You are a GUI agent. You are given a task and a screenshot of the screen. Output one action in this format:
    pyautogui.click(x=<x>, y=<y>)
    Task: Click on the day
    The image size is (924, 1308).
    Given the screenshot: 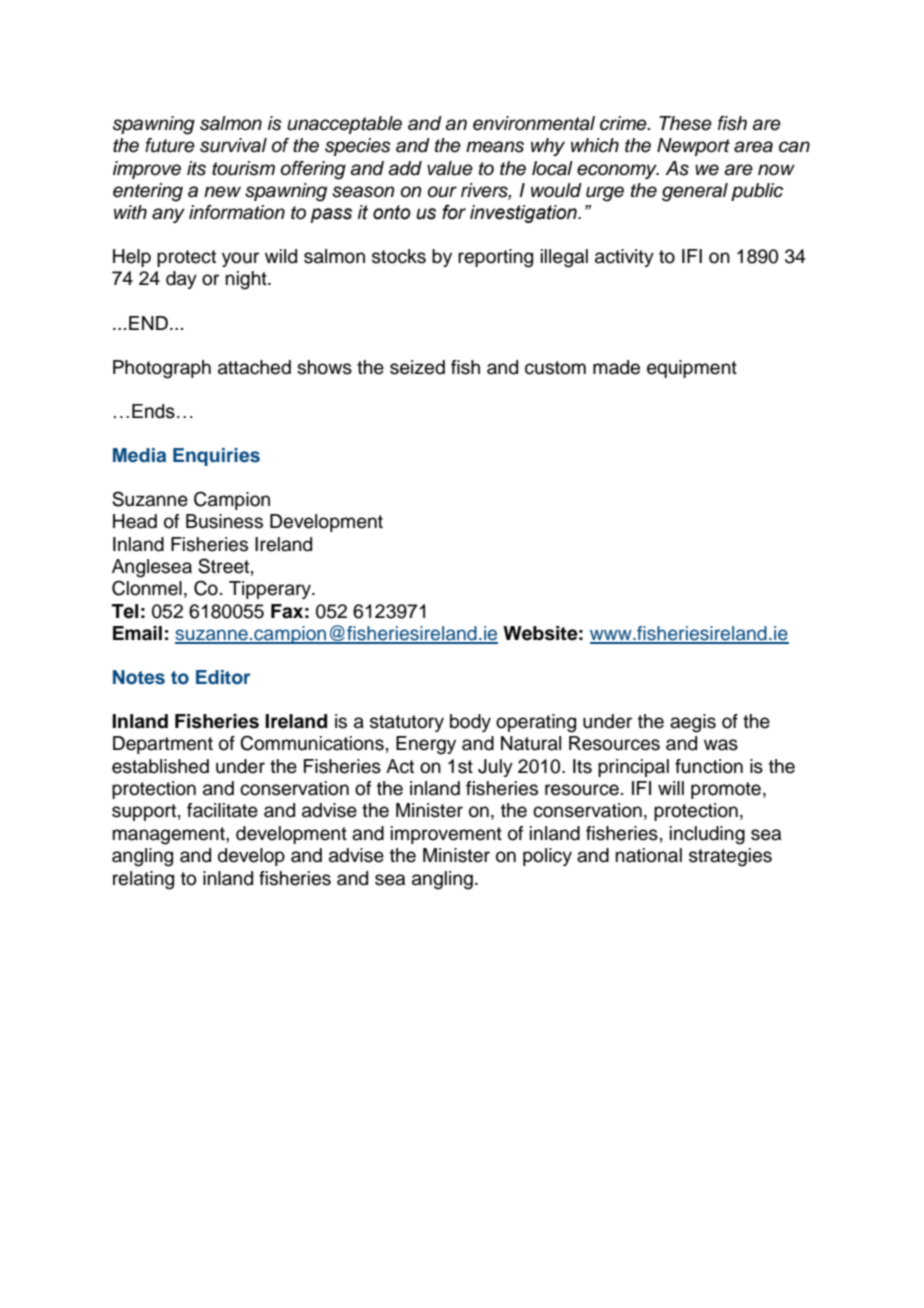 What is the action you would take?
    pyautogui.click(x=181, y=280)
